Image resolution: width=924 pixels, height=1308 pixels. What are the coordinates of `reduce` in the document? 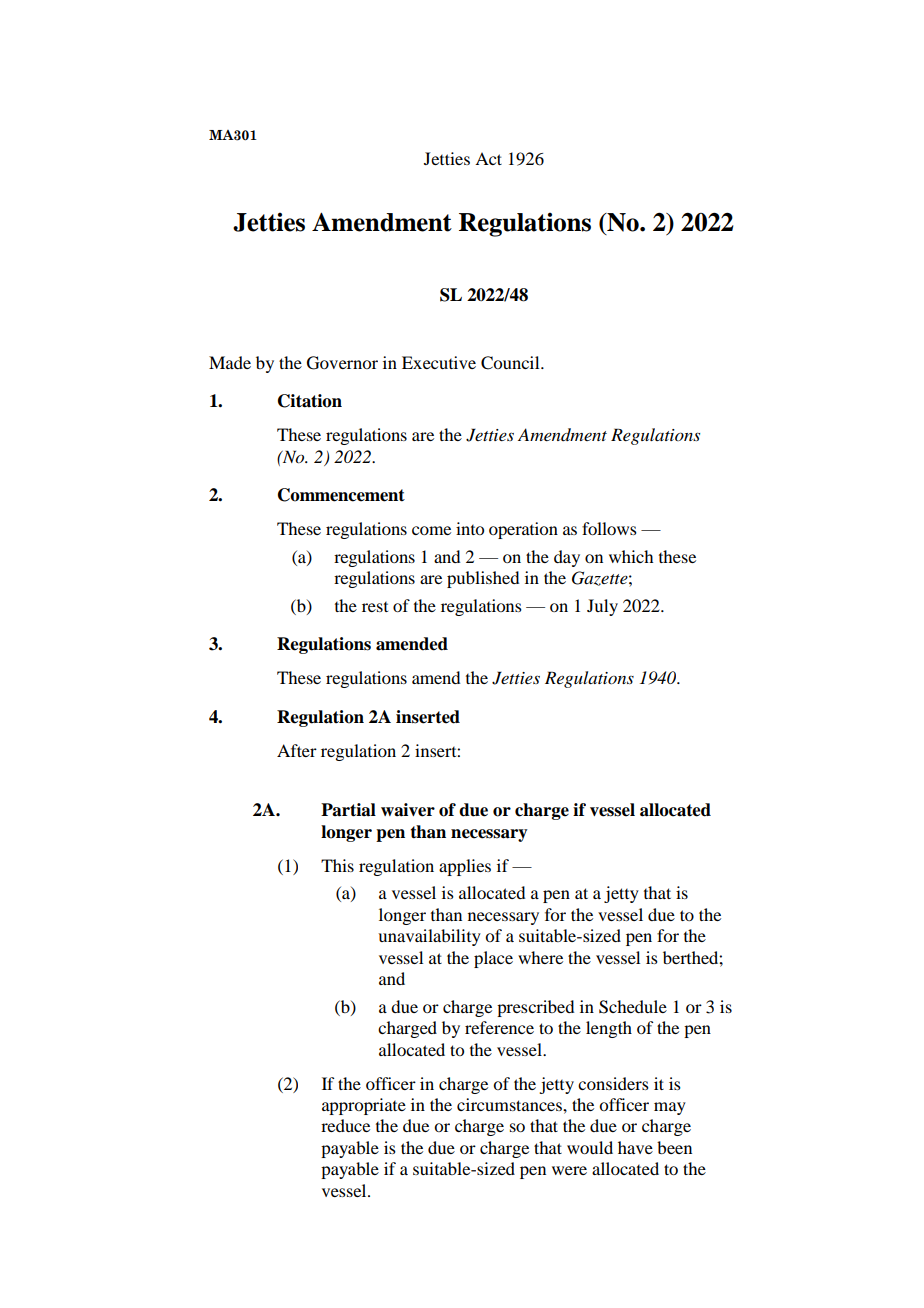 It's located at (345, 1125).
